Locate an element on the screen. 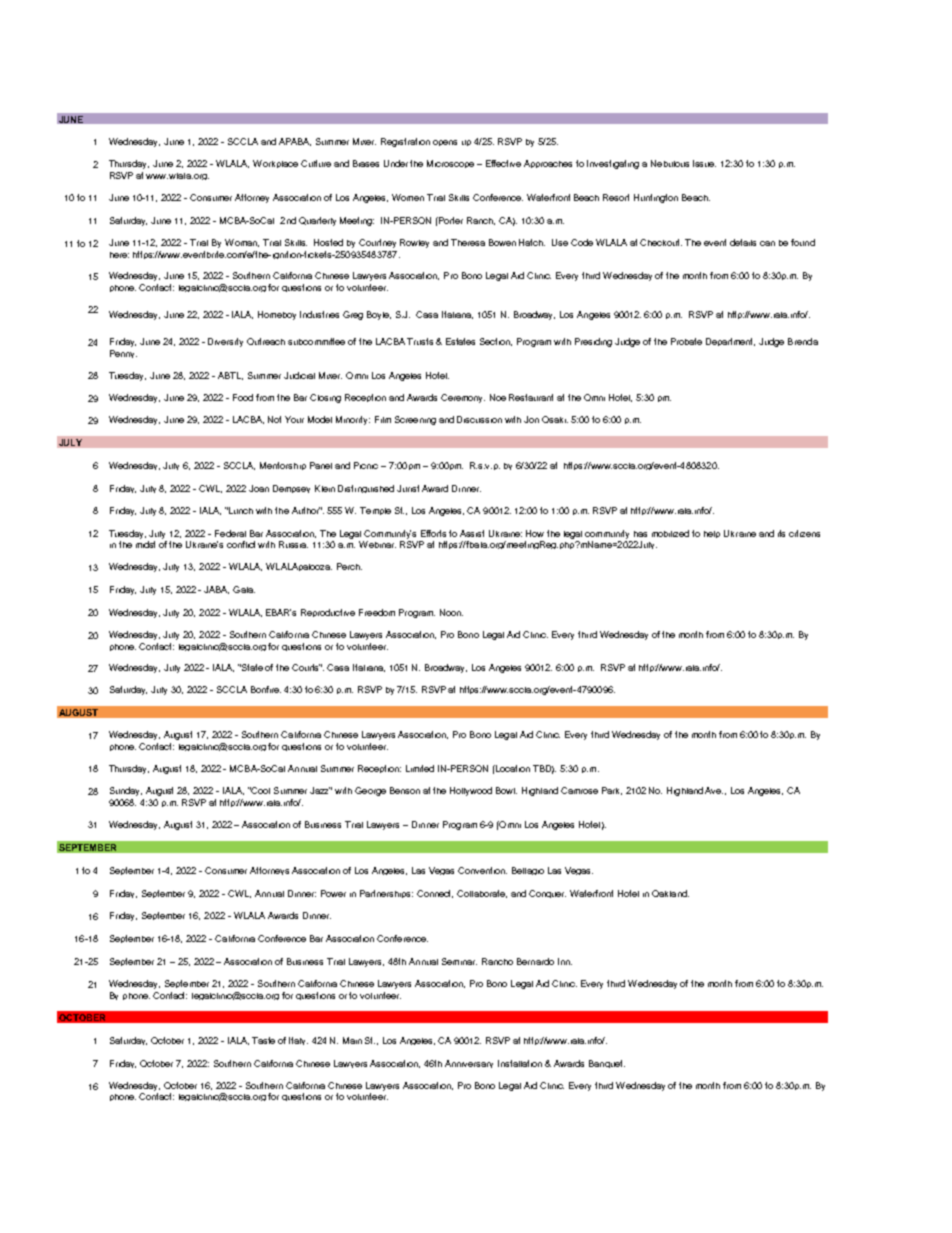 This screenshot has width=952, height=1233. Assist is located at coordinates (472, 533).
